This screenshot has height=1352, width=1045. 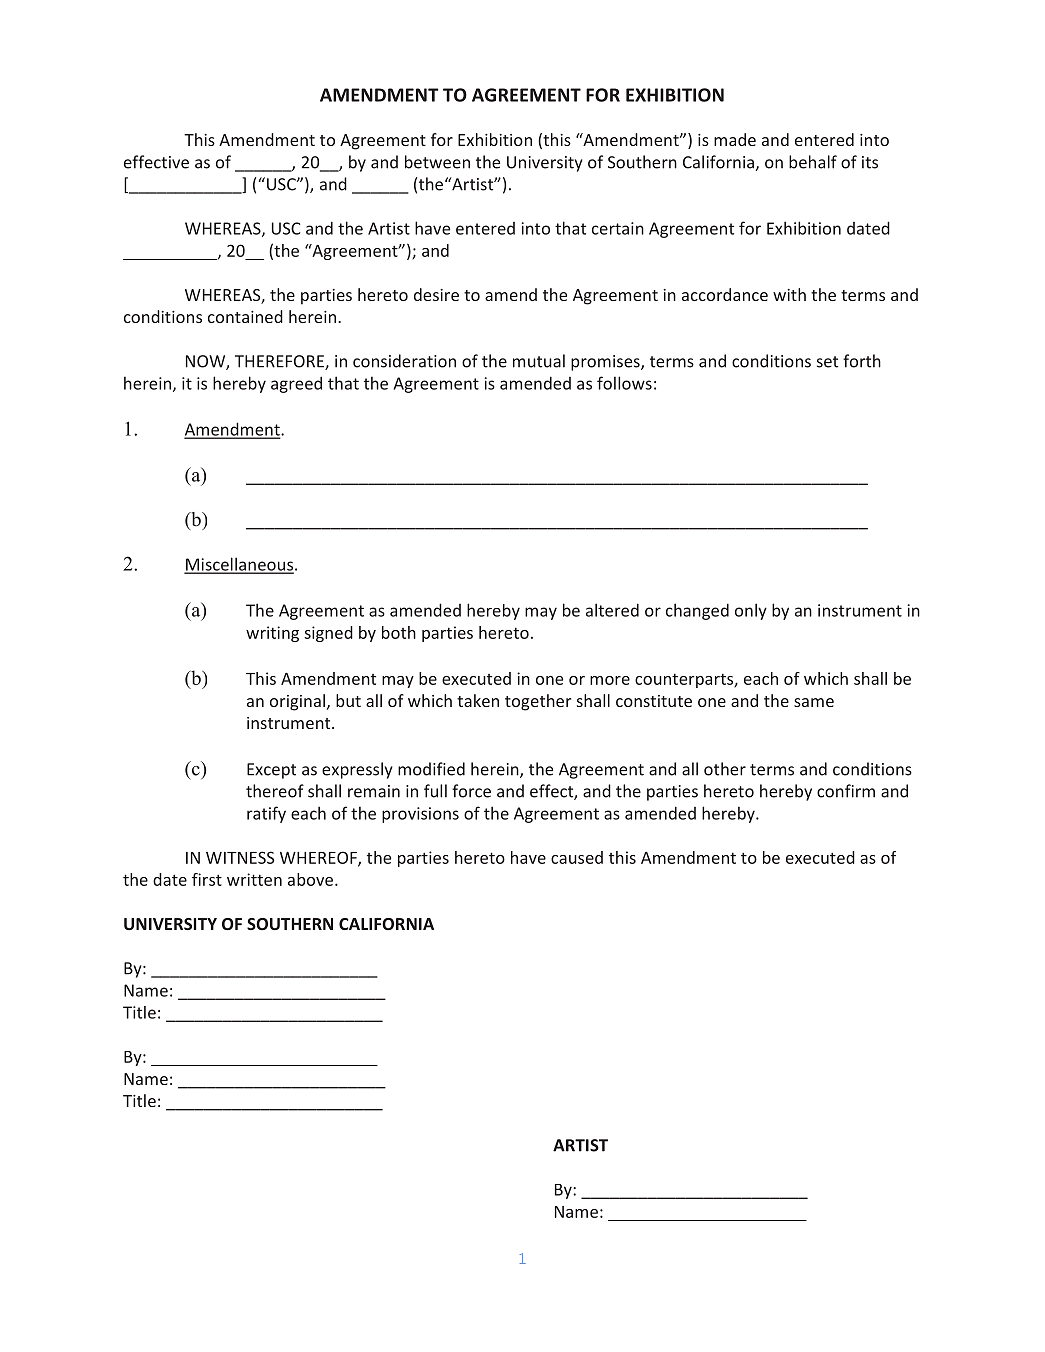 I want to click on only, so click(x=751, y=611).
